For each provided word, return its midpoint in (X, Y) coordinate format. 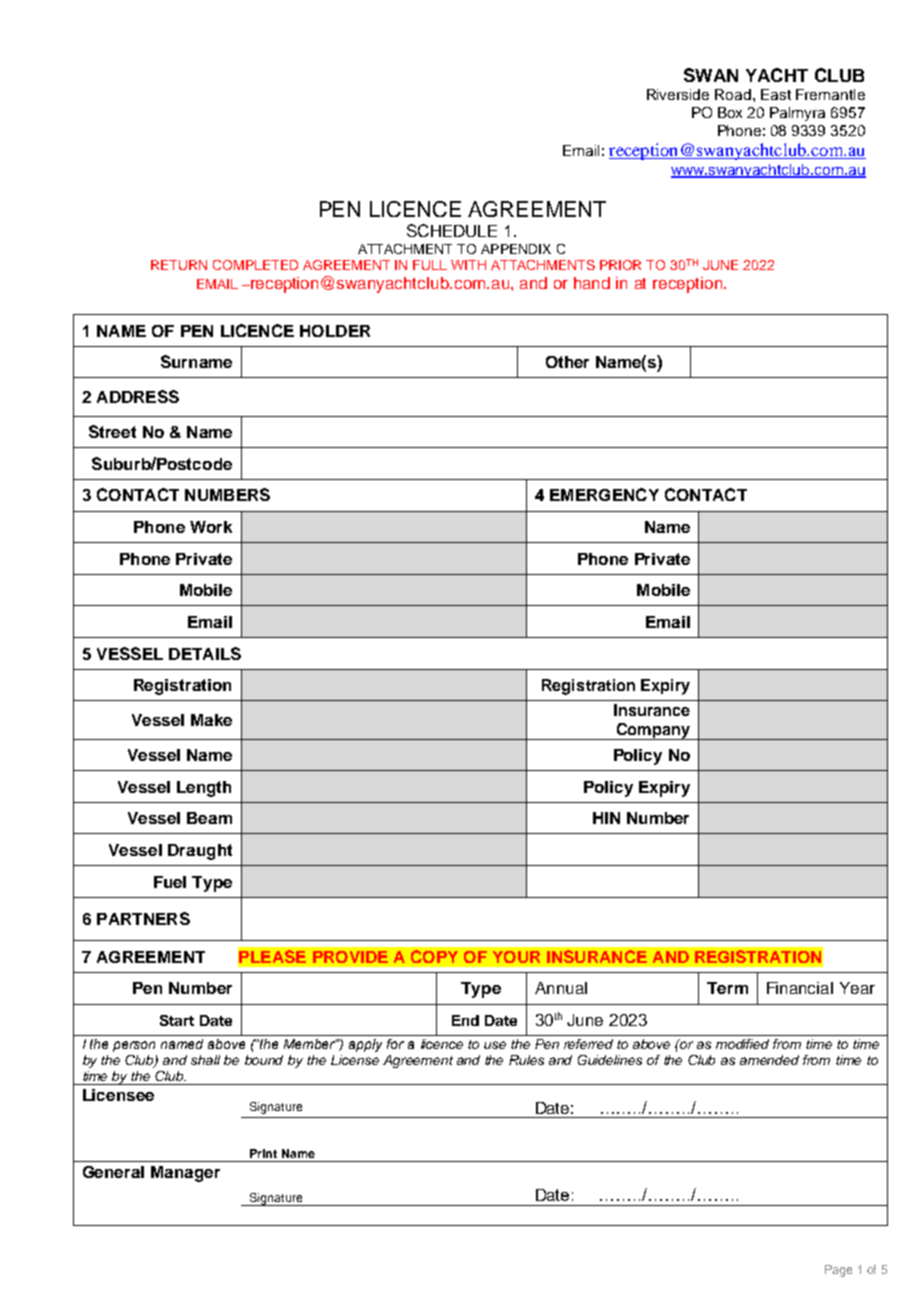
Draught (200, 852)
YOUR (516, 957)
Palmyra (797, 114)
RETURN (179, 265)
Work (211, 527)
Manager (185, 1174)
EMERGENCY (604, 494)
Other (567, 362)
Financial (800, 988)
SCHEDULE (452, 230)
